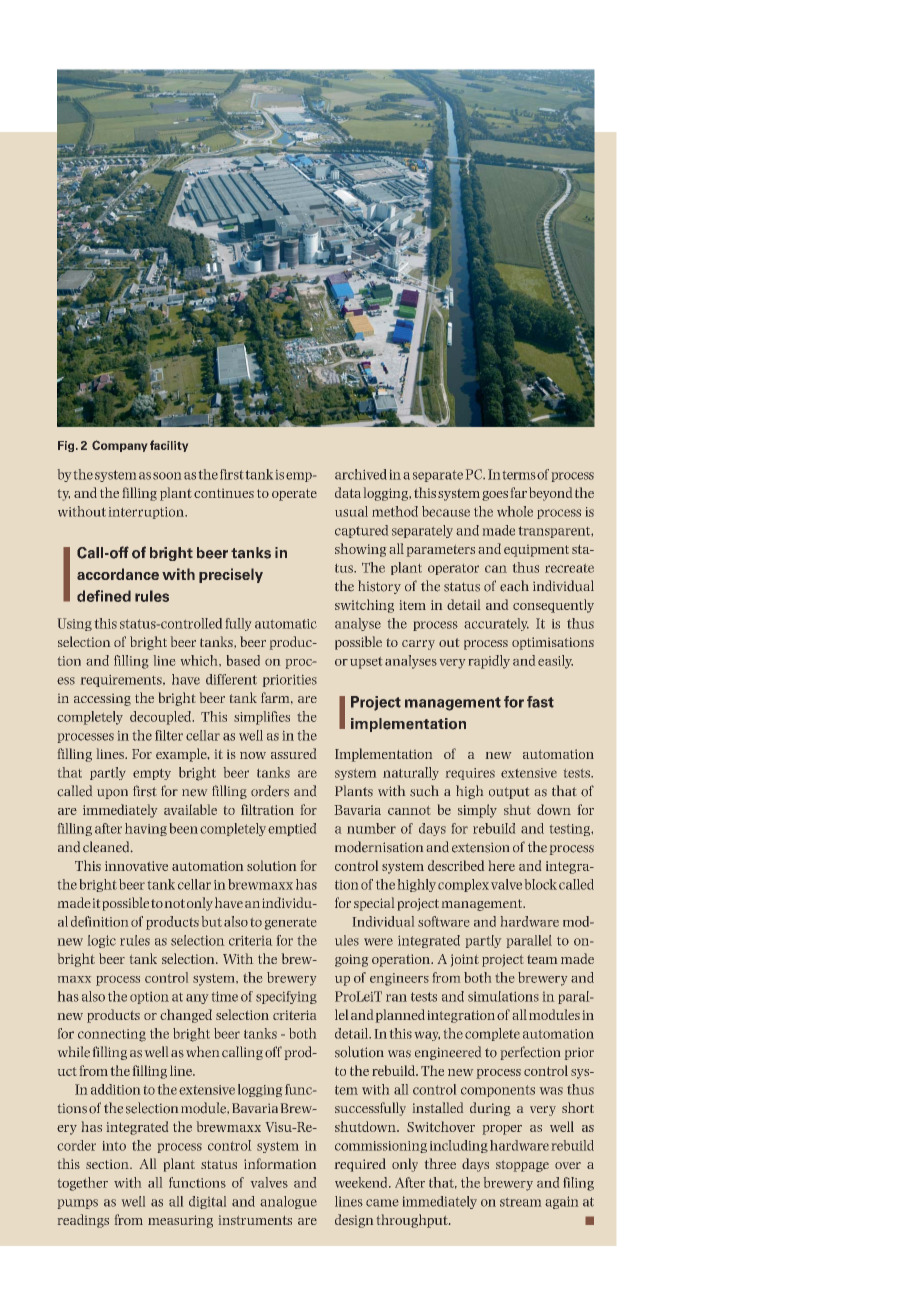 The height and width of the page is (1308, 924). What do you see at coordinates (104, 596) in the page?
I see `defined` at bounding box center [104, 596].
